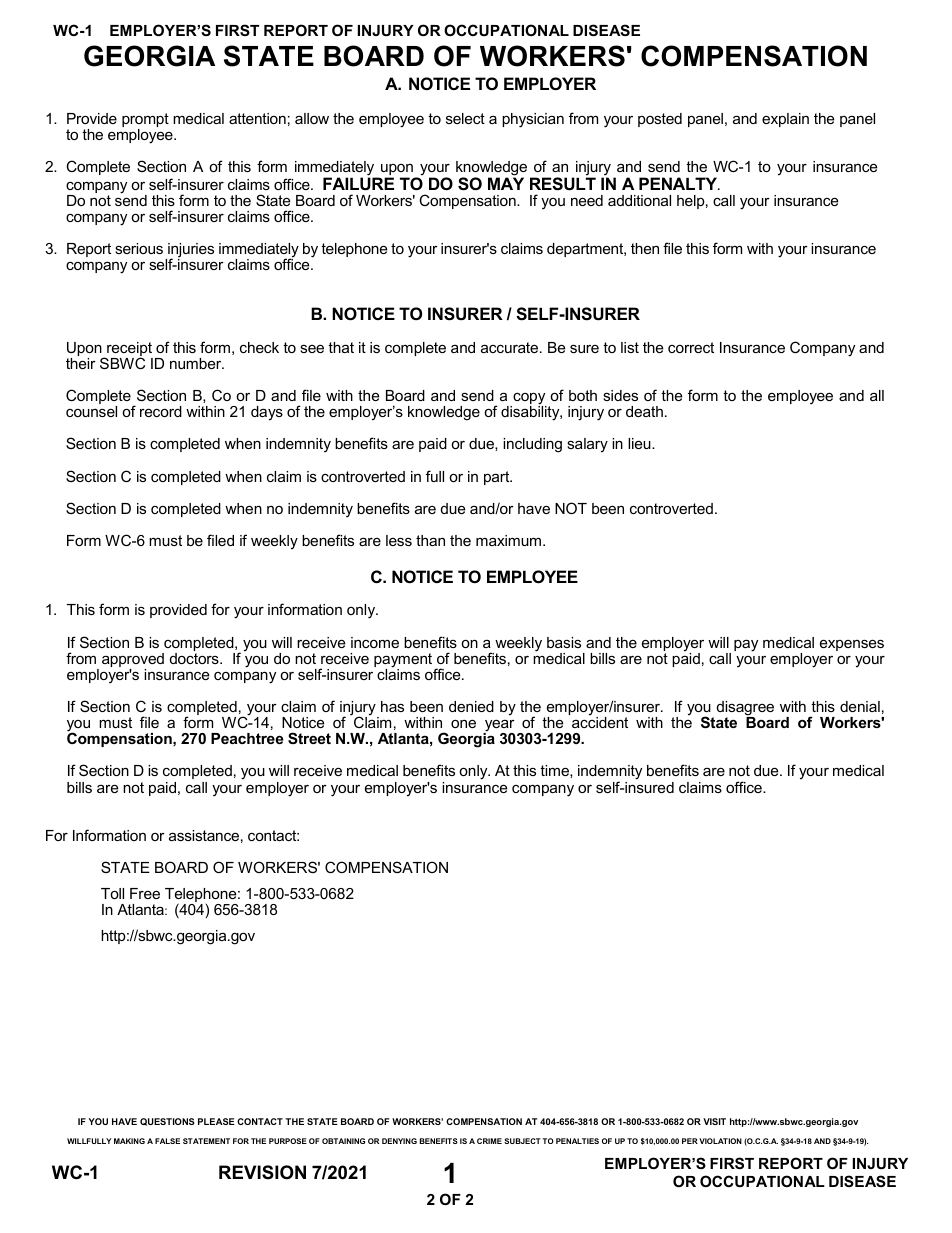 This screenshot has height=1233, width=952. I want to click on explain, so click(785, 120).
